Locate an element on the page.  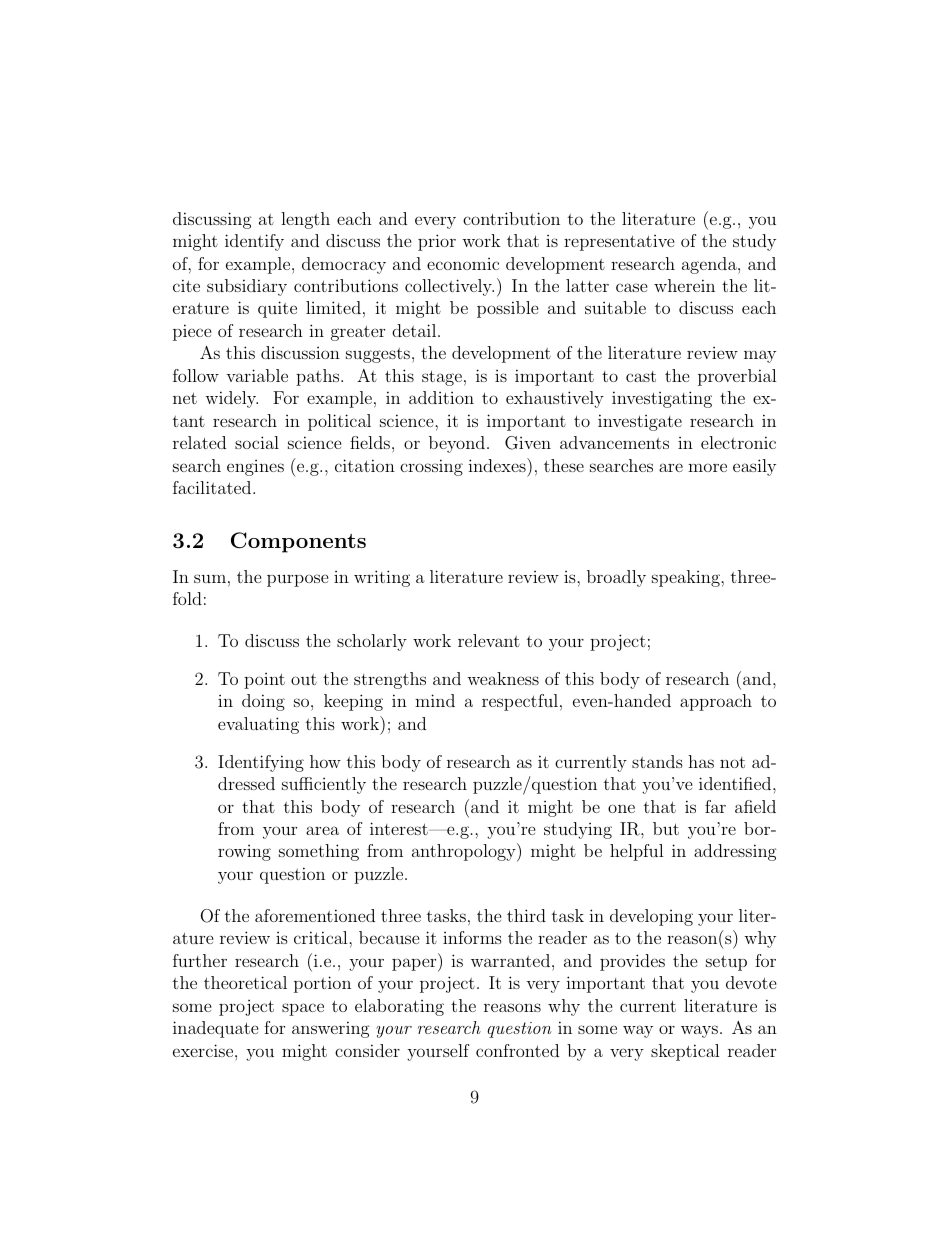
speaking is located at coordinates (687, 578).
